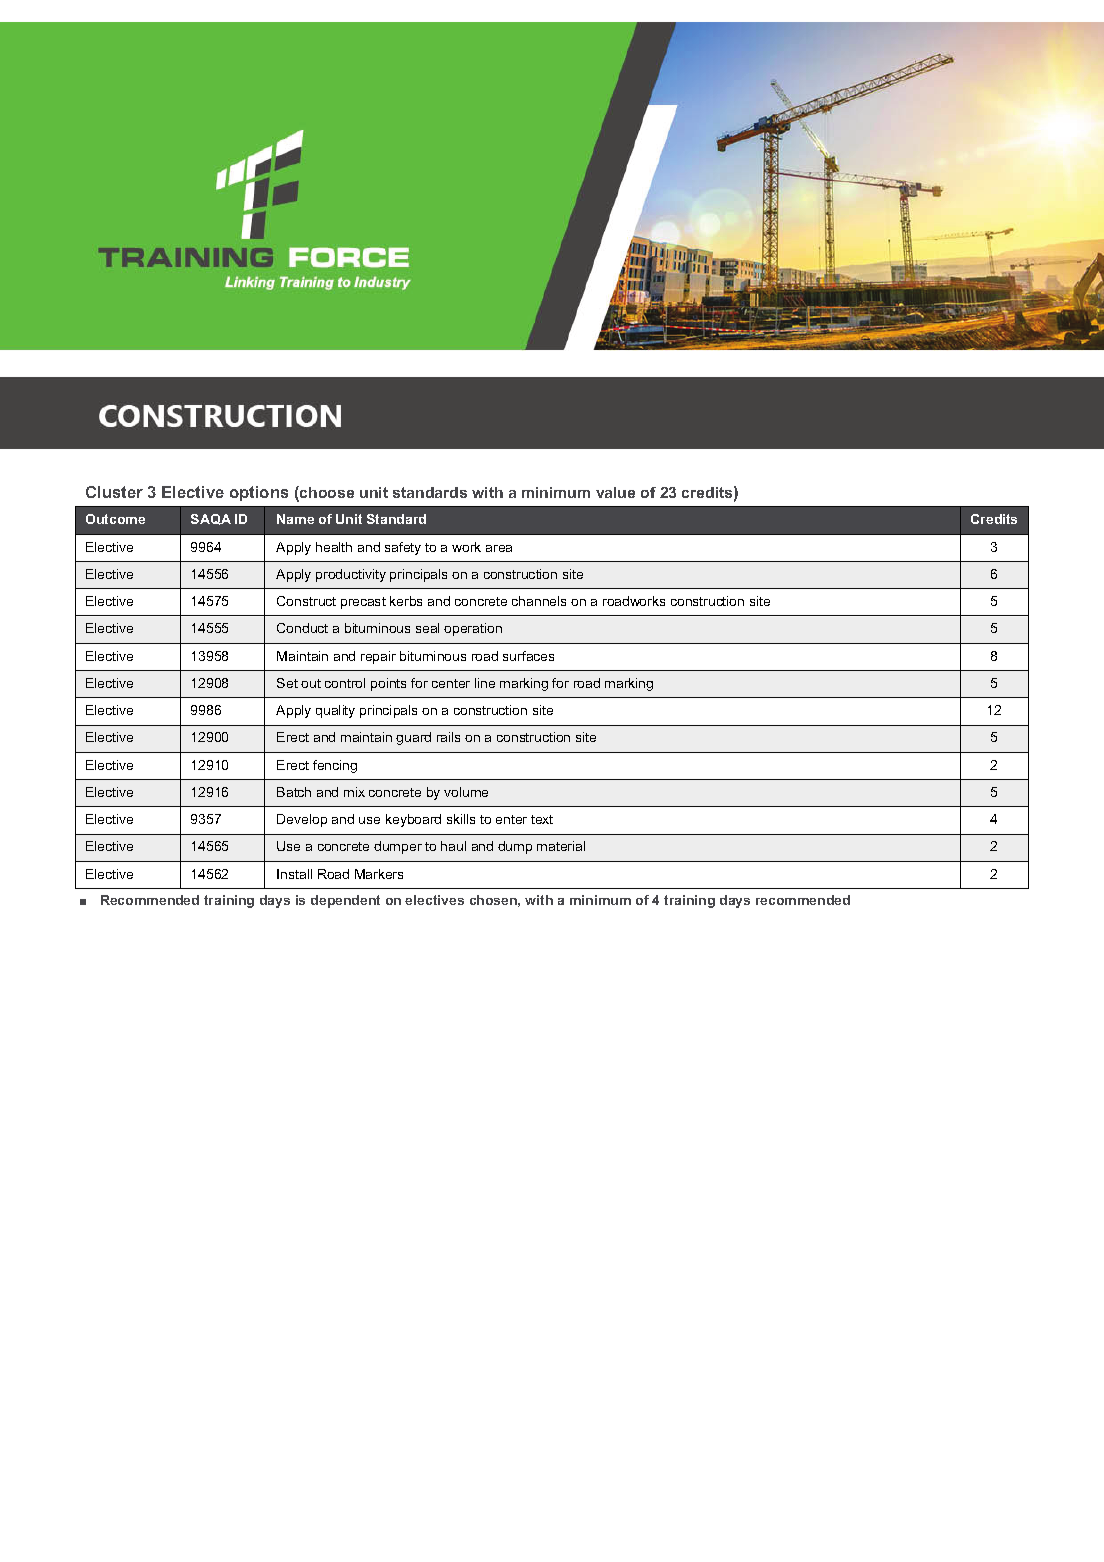  I want to click on Install, so click(294, 874).
